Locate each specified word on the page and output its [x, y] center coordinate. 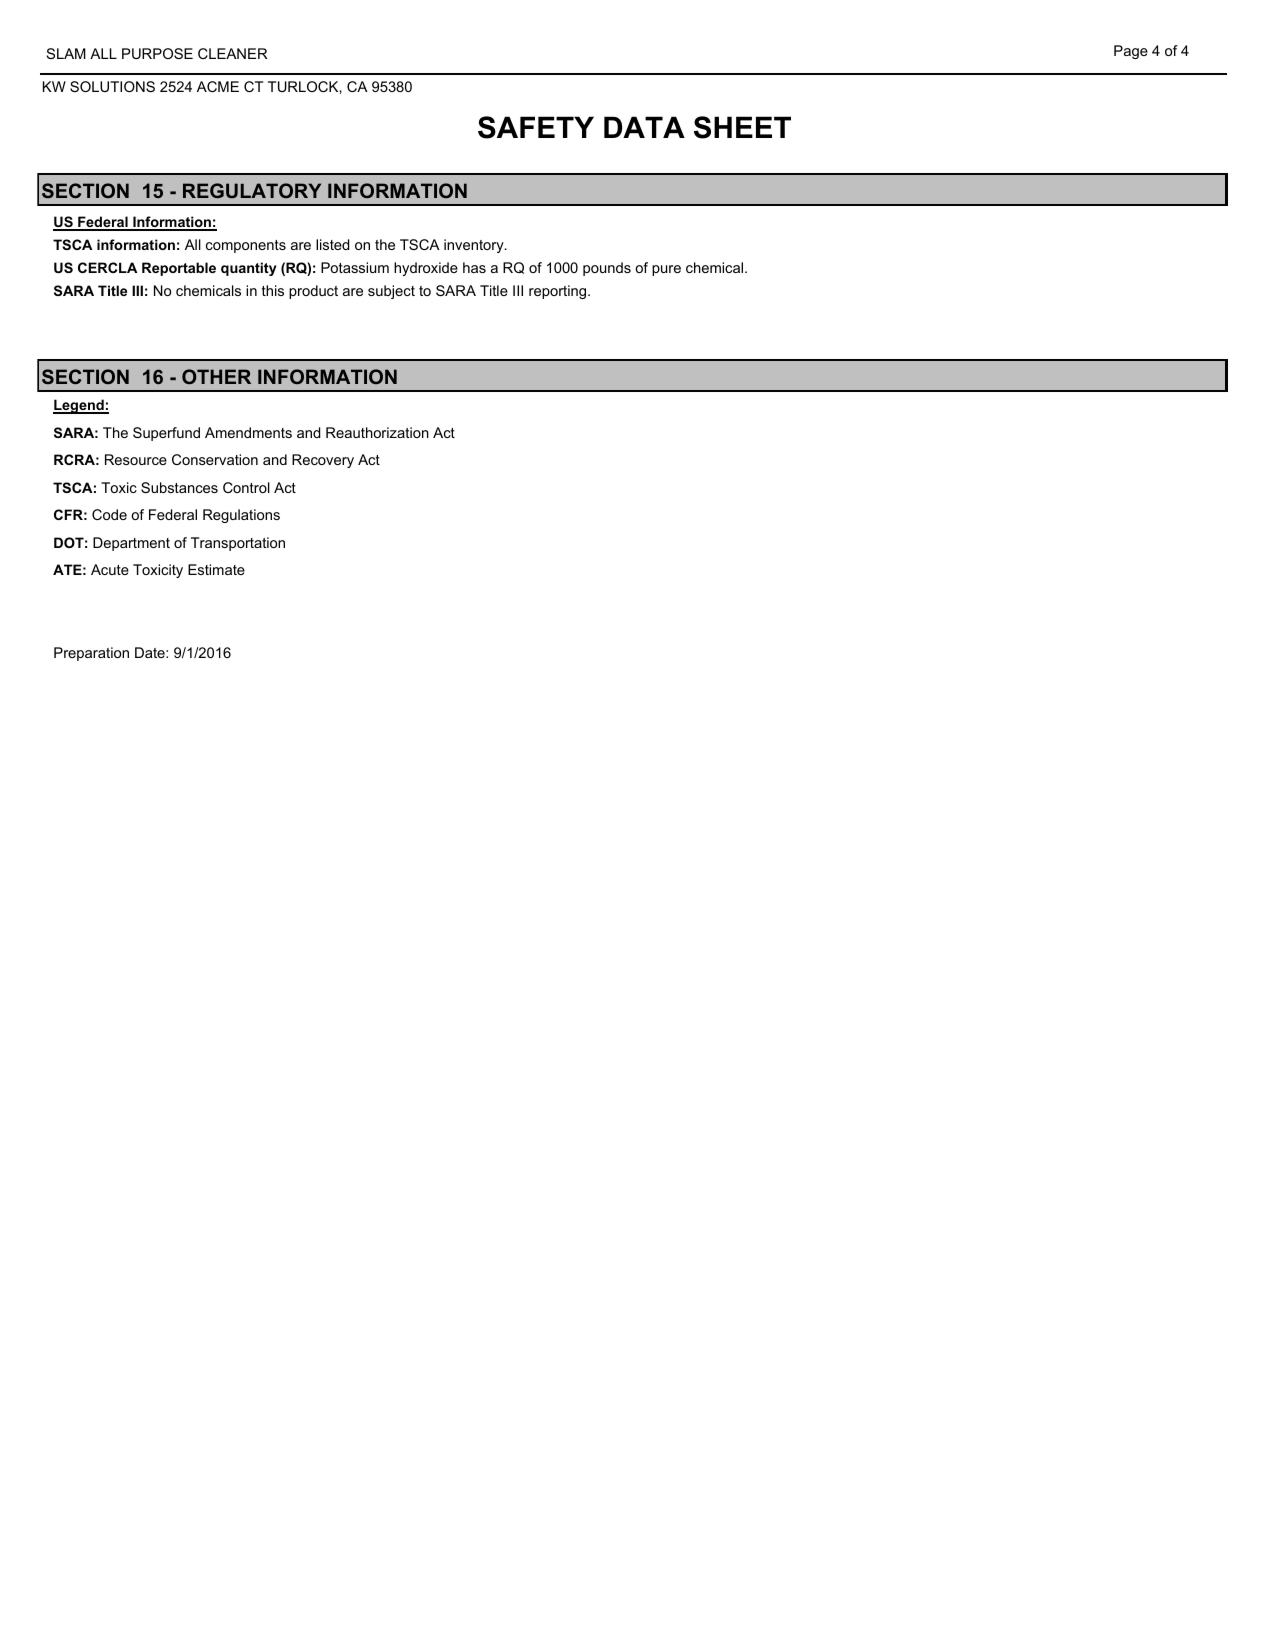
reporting [559, 292]
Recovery [323, 461]
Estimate [216, 569]
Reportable [179, 269]
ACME [218, 86]
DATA [644, 127]
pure [666, 270]
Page [1131, 52]
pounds [607, 269]
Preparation [91, 654]
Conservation [215, 459]
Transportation [238, 544]
